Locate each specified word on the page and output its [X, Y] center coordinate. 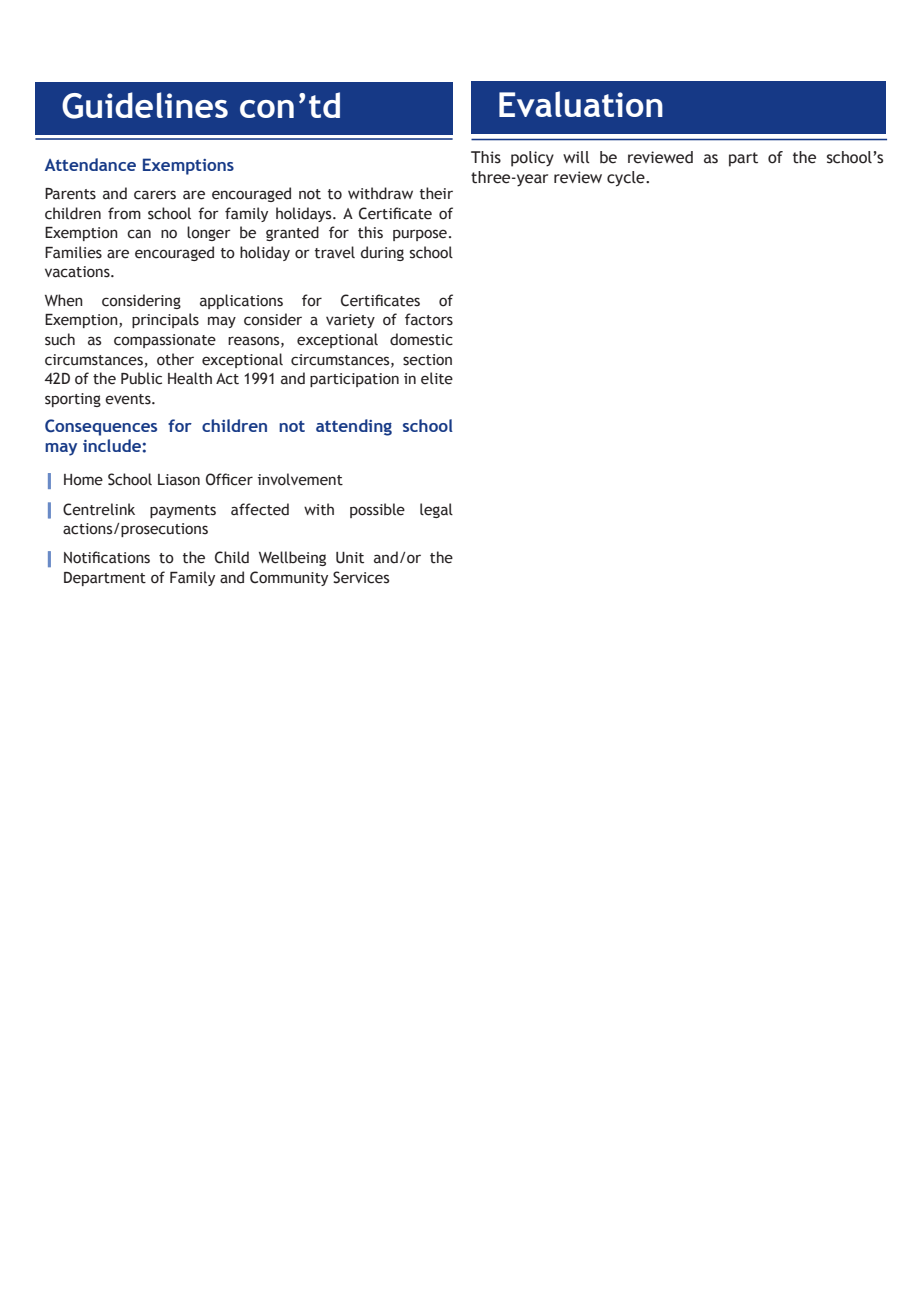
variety [350, 321]
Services [361, 577]
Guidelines [145, 105]
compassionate [165, 341]
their [436, 193]
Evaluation [581, 104]
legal [436, 510]
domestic [421, 339]
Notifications [107, 557]
